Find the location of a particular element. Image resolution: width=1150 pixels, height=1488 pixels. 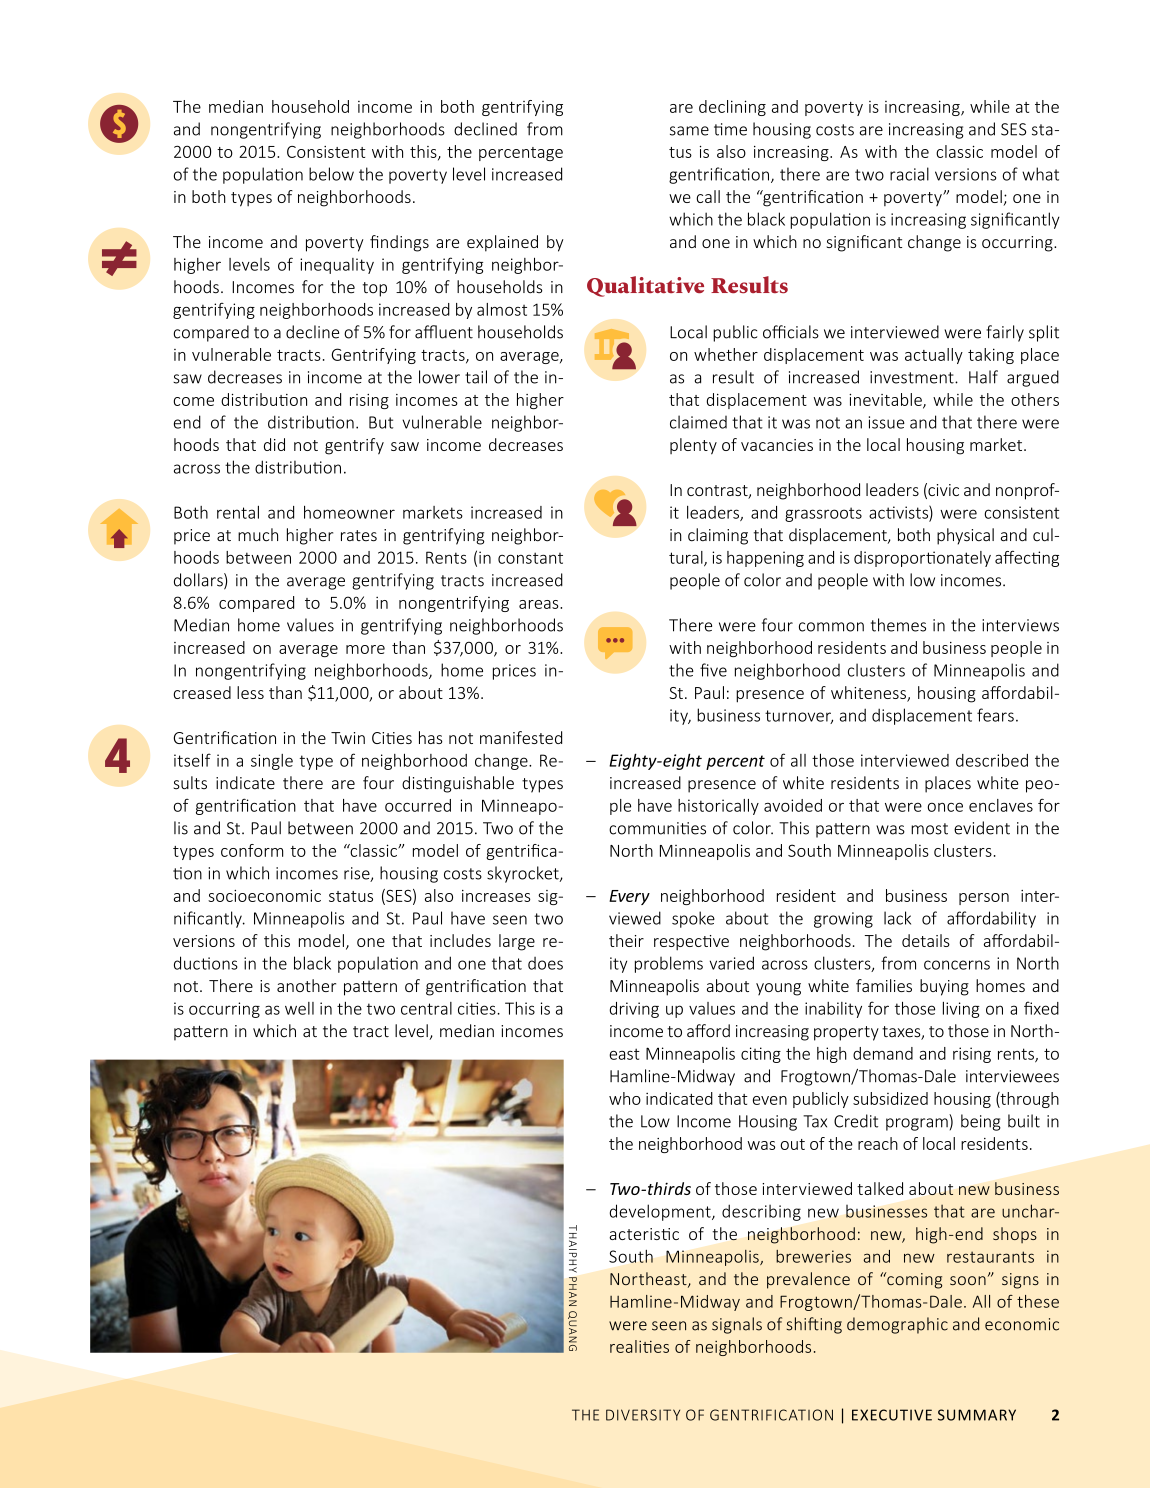

realities is located at coordinates (639, 1346).
